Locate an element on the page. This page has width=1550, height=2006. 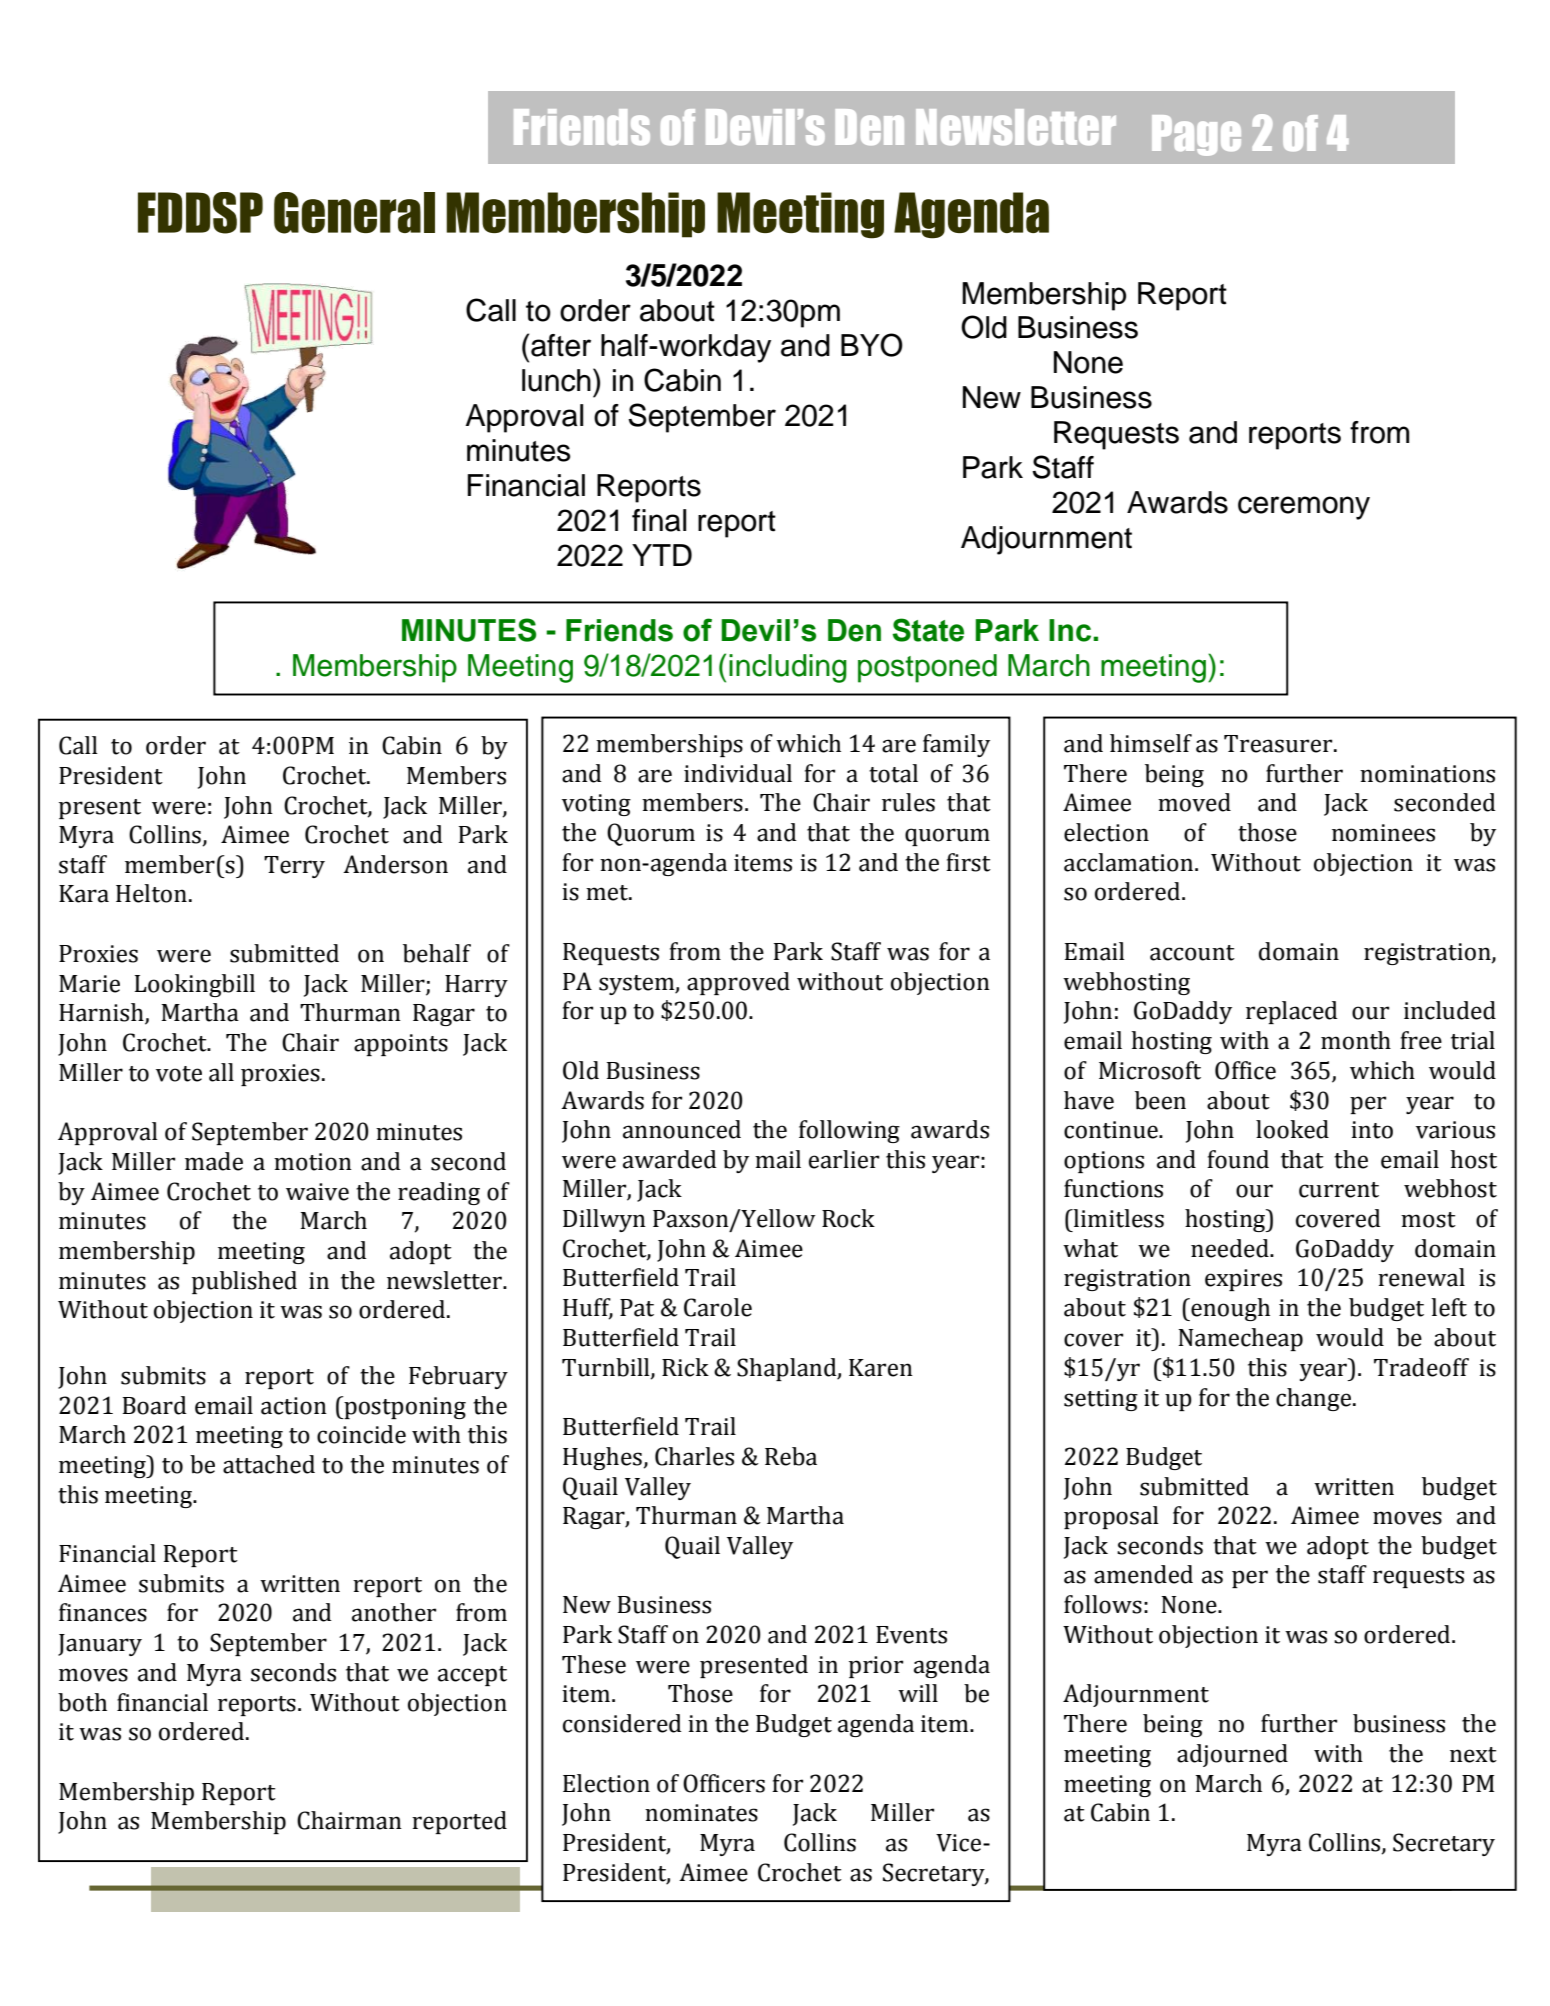
approved is located at coordinates (738, 983).
